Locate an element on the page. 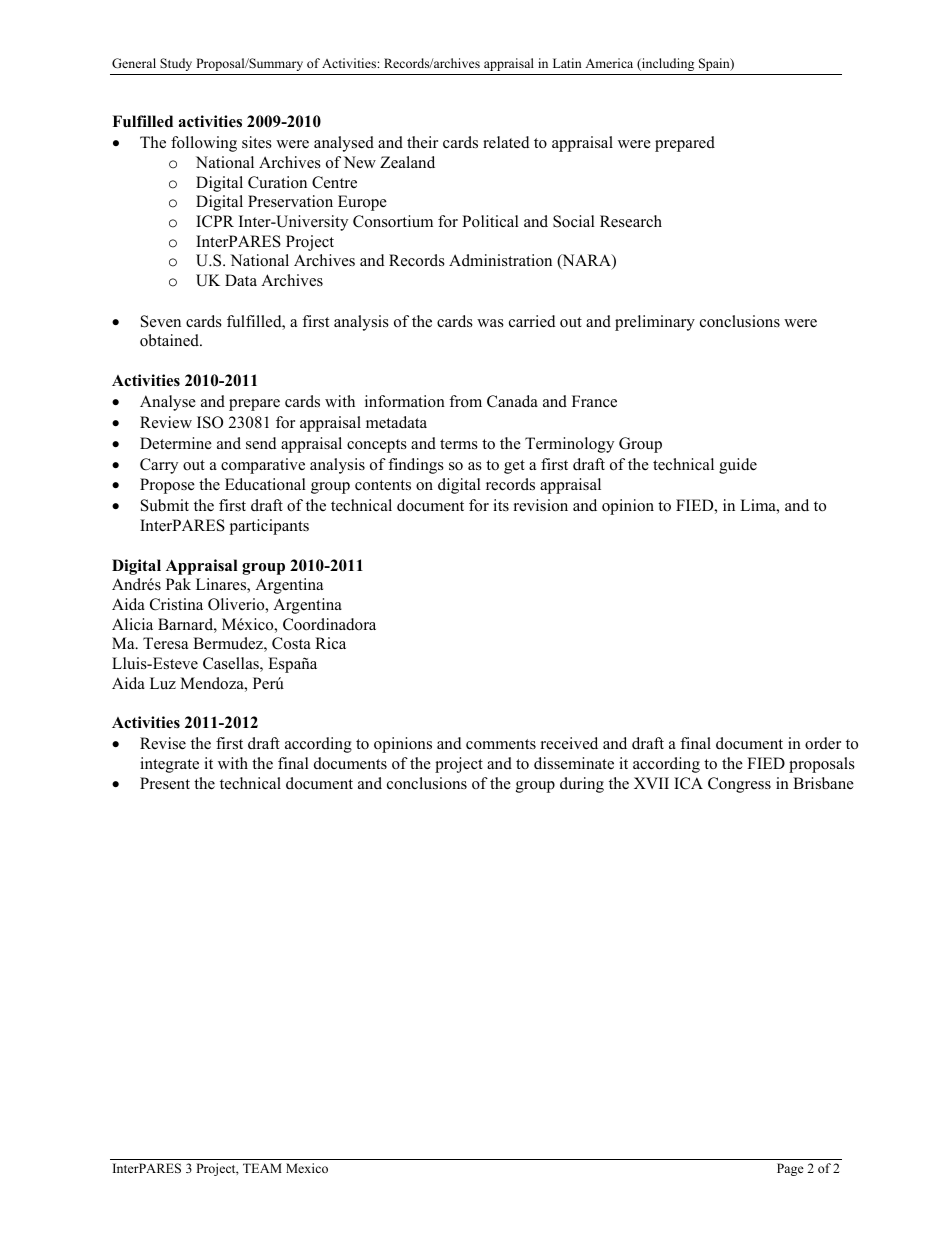 The width and height of the document is (952, 1233). TEAM is located at coordinates (262, 1168).
